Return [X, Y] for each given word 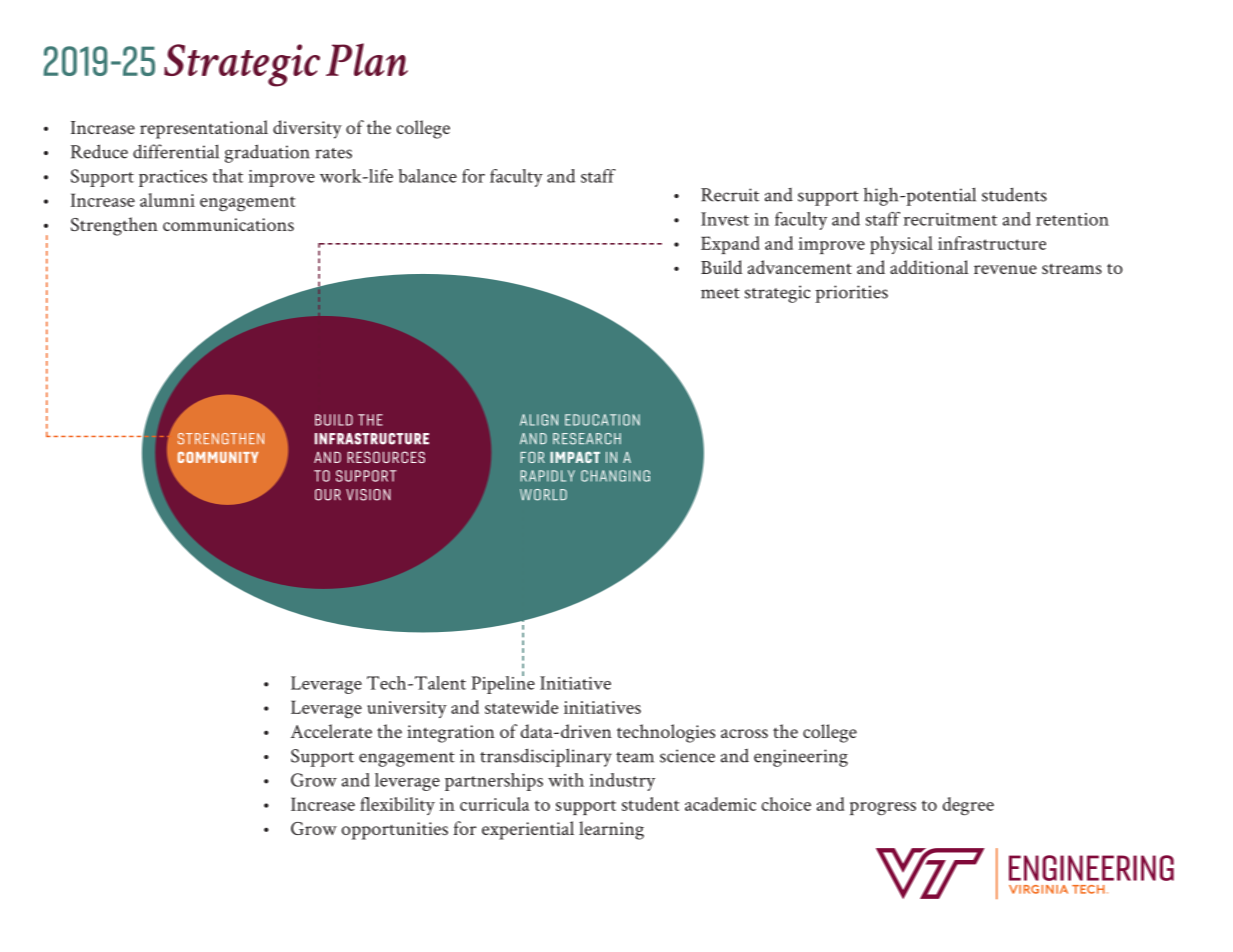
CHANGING [615, 476]
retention [1072, 219]
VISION [368, 495]
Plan [367, 59]
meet [720, 293]
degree [968, 806]
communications [228, 224]
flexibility [397, 806]
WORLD [543, 495]
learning [611, 830]
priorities [851, 294]
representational [204, 129]
